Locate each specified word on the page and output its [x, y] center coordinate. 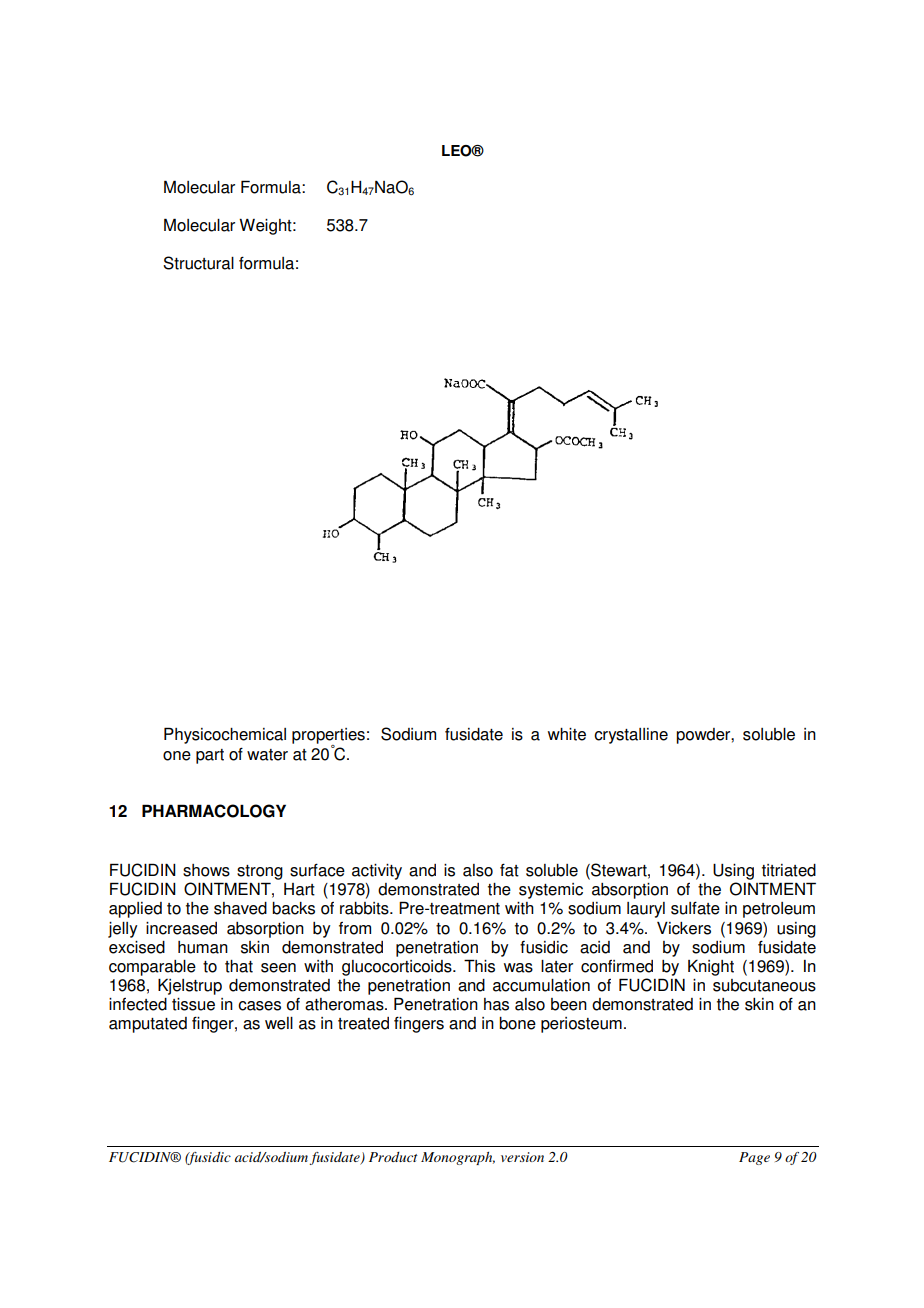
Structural [198, 263]
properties [328, 737]
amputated [148, 1025]
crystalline [631, 736]
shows [206, 870]
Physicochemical [225, 735]
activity [377, 872]
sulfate [695, 908]
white [567, 734]
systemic [551, 891]
